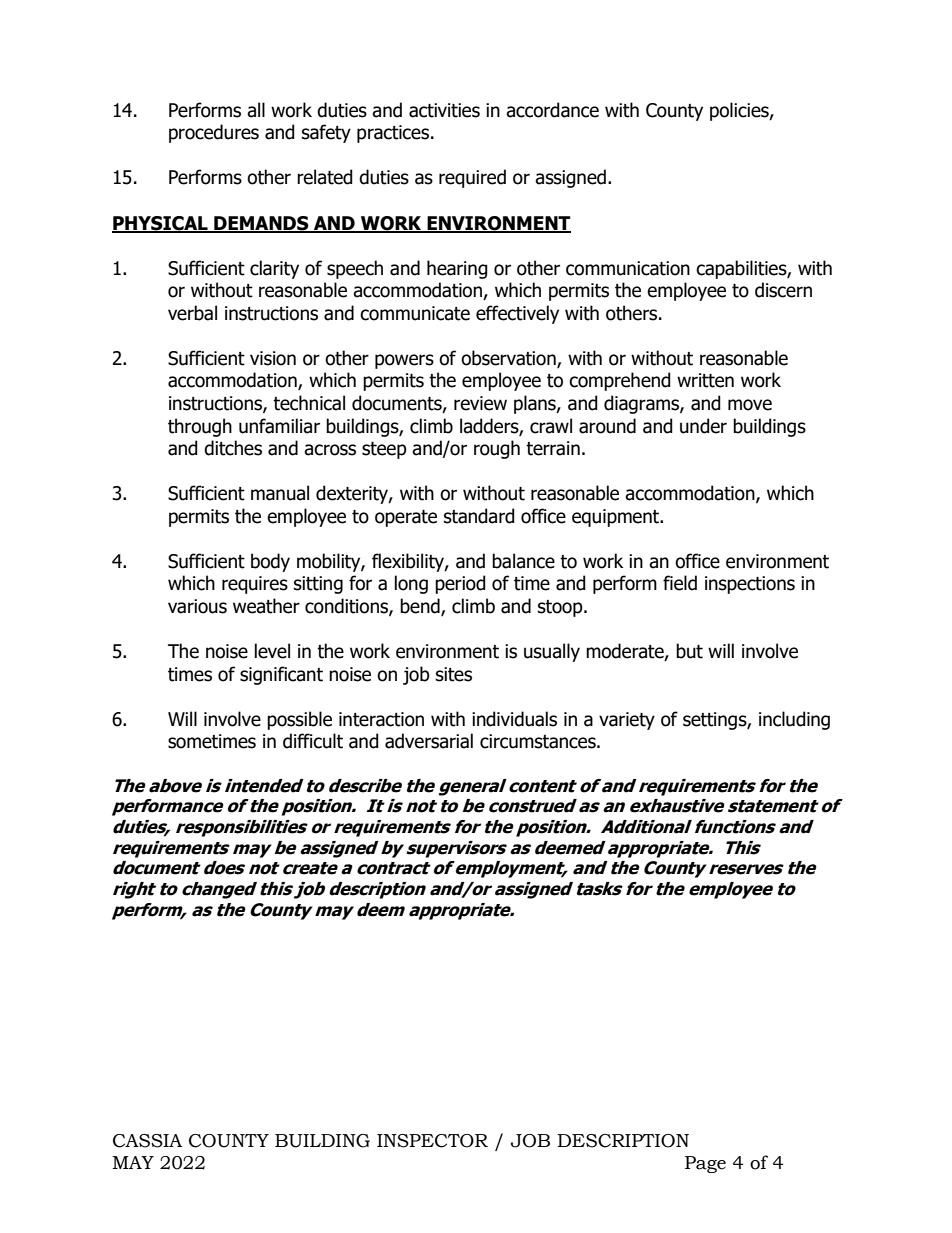 This screenshot has height=1233, width=952. I want to click on variety, so click(627, 721).
